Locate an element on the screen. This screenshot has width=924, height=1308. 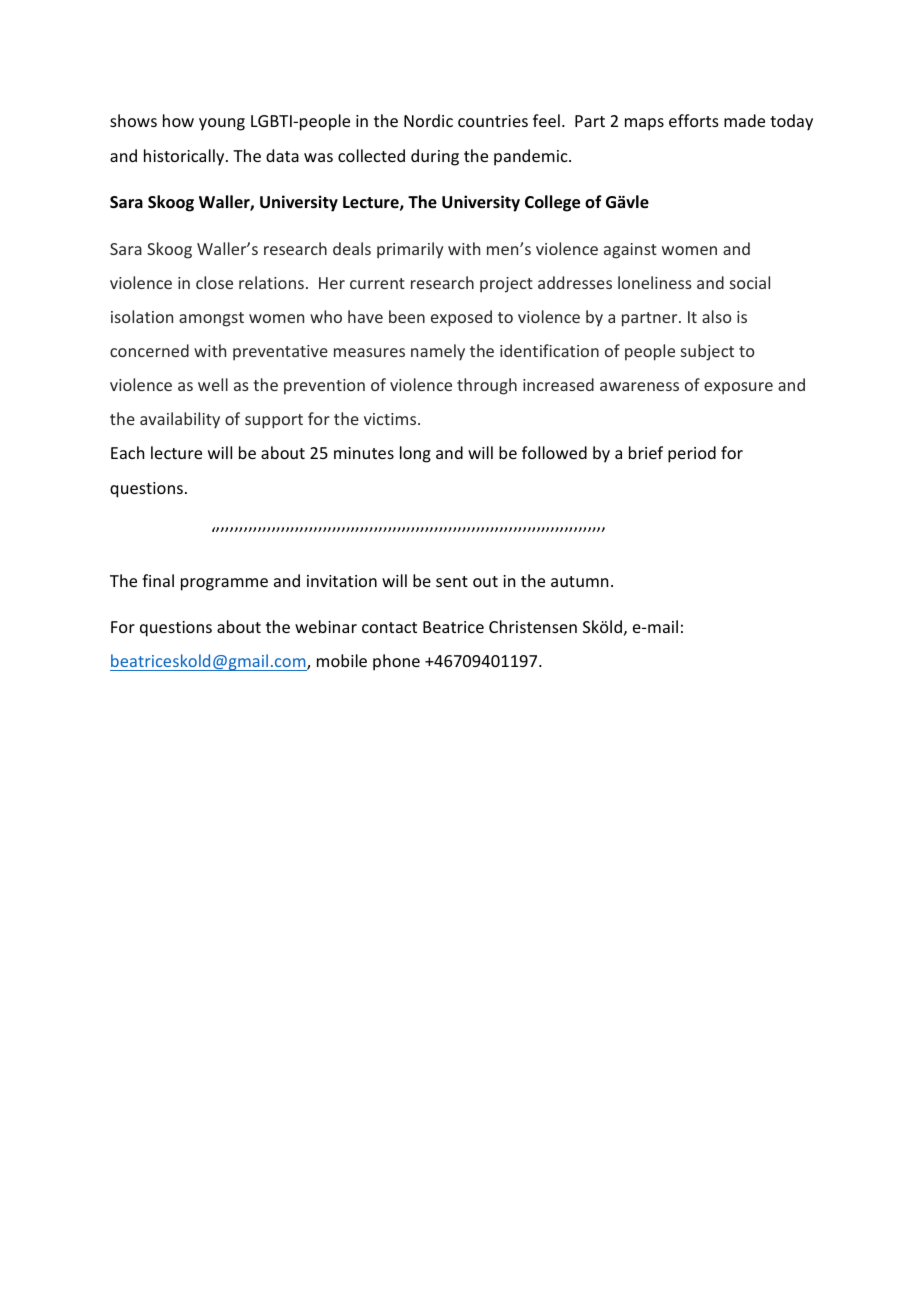
well is located at coordinates (213, 384).
